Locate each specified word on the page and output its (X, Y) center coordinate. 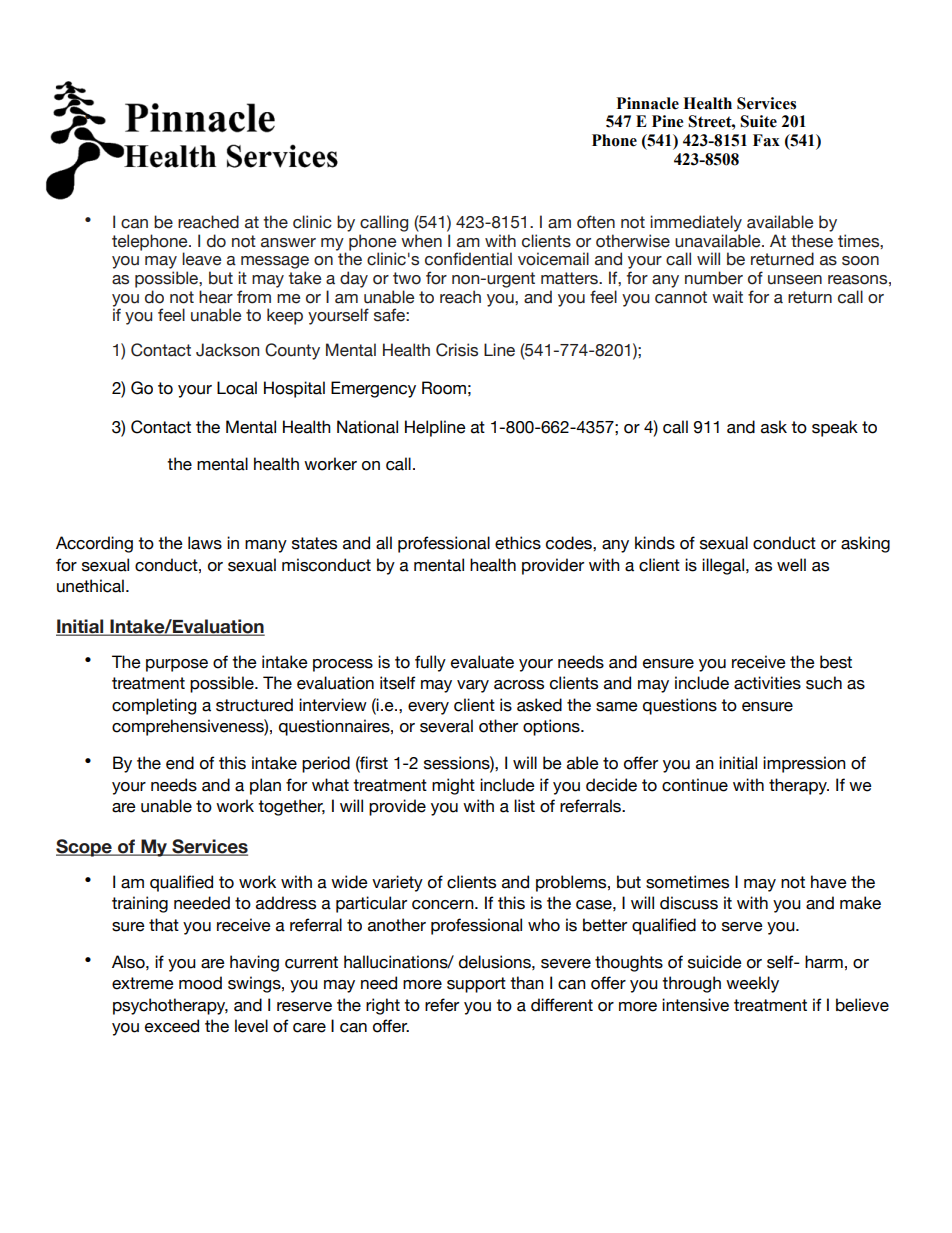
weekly (752, 984)
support (476, 985)
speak (835, 428)
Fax (766, 140)
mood (200, 983)
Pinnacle (648, 103)
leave (201, 259)
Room (444, 388)
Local (237, 388)
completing (154, 706)
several (446, 726)
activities (767, 683)
